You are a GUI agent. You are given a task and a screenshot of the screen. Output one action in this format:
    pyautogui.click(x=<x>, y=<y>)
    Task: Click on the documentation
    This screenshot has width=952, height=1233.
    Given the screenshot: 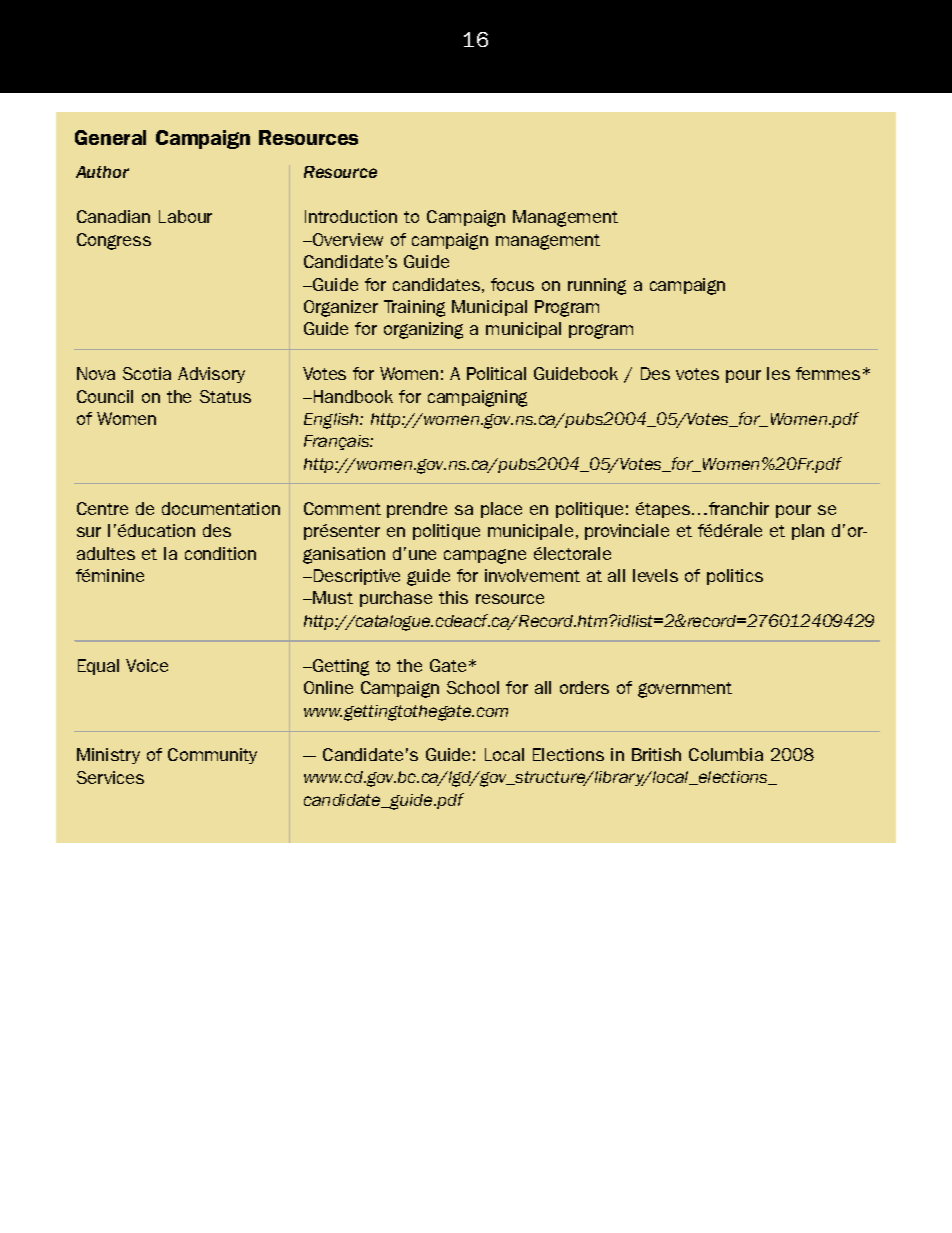 What is the action you would take?
    pyautogui.click(x=221, y=508)
